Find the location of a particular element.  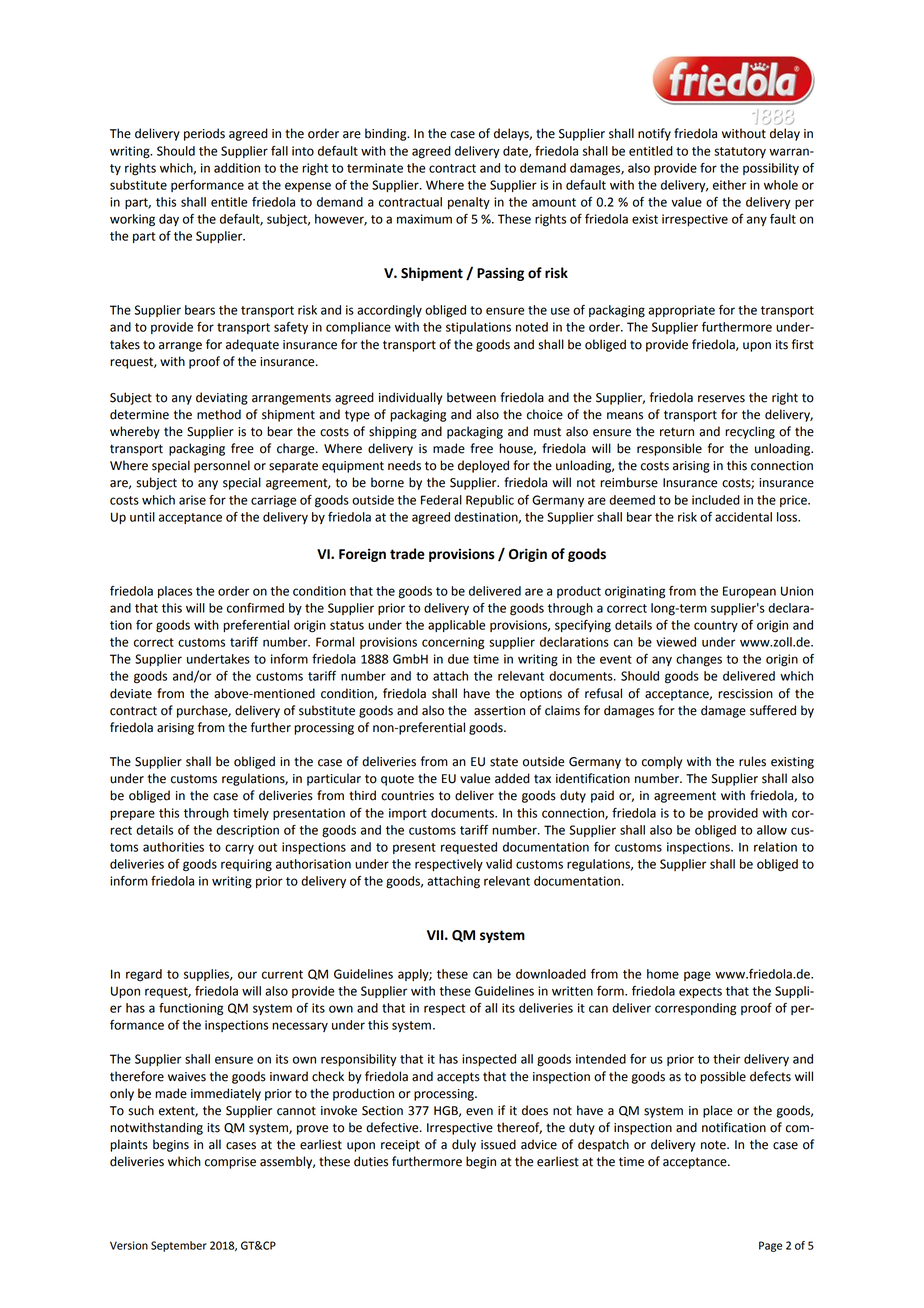

reserves is located at coordinates (721, 399).
